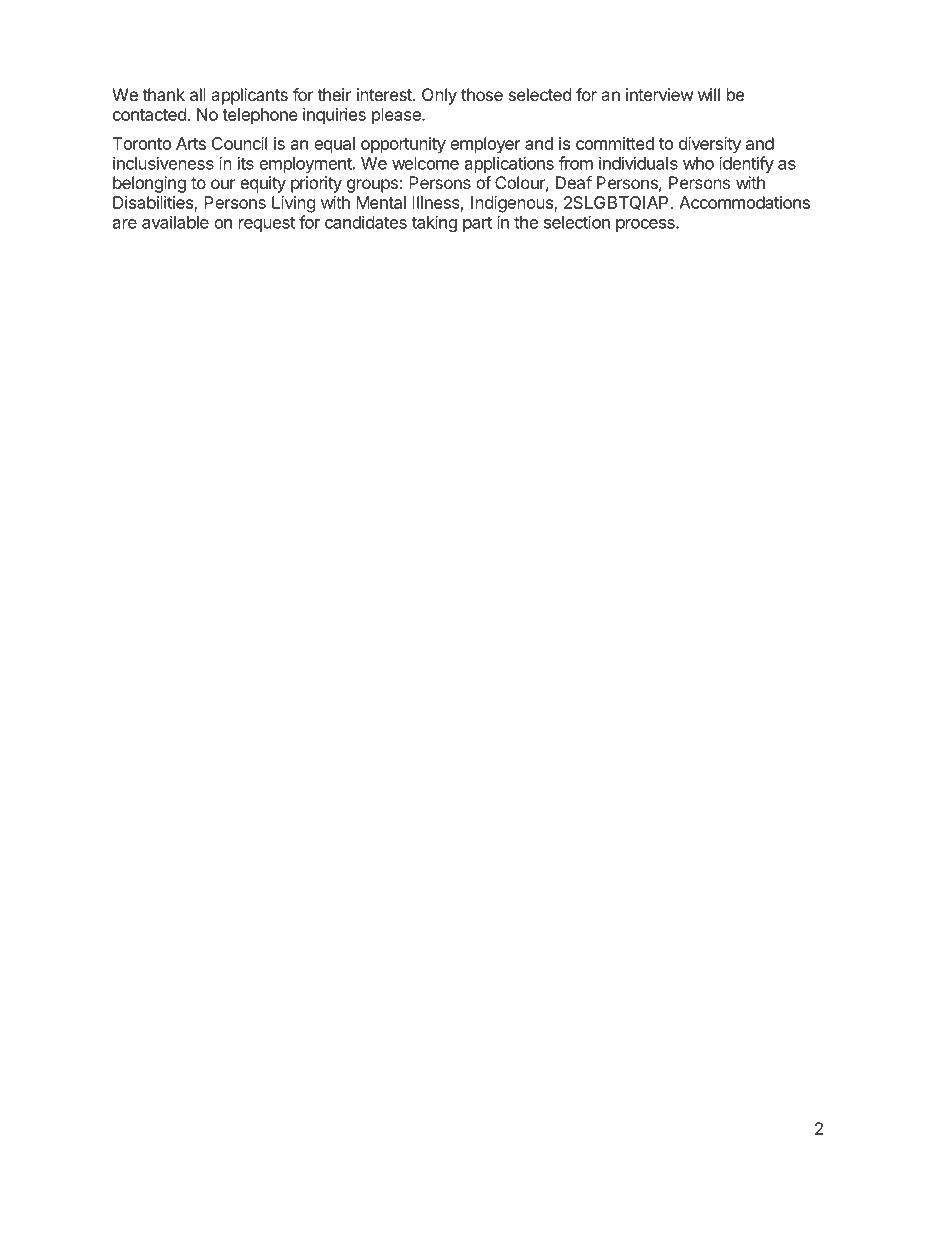 This image has width=952, height=1233. I want to click on interview, so click(660, 94).
